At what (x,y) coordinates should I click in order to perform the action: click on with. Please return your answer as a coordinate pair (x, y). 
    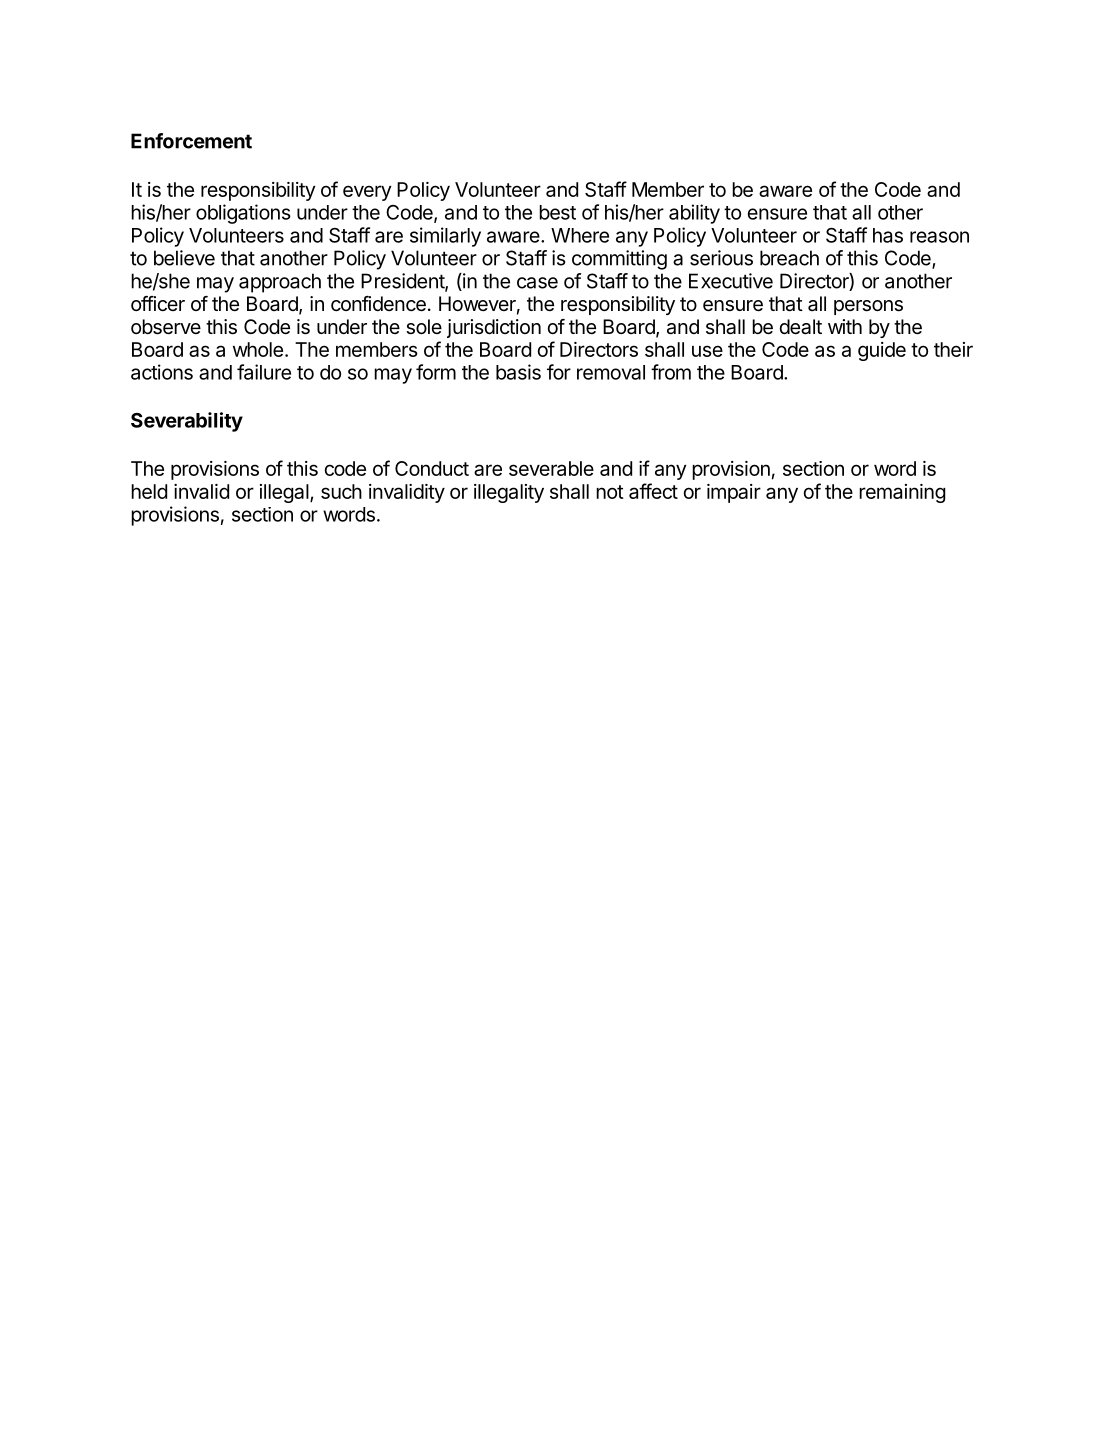
    Looking at the image, I should click on (845, 326).
